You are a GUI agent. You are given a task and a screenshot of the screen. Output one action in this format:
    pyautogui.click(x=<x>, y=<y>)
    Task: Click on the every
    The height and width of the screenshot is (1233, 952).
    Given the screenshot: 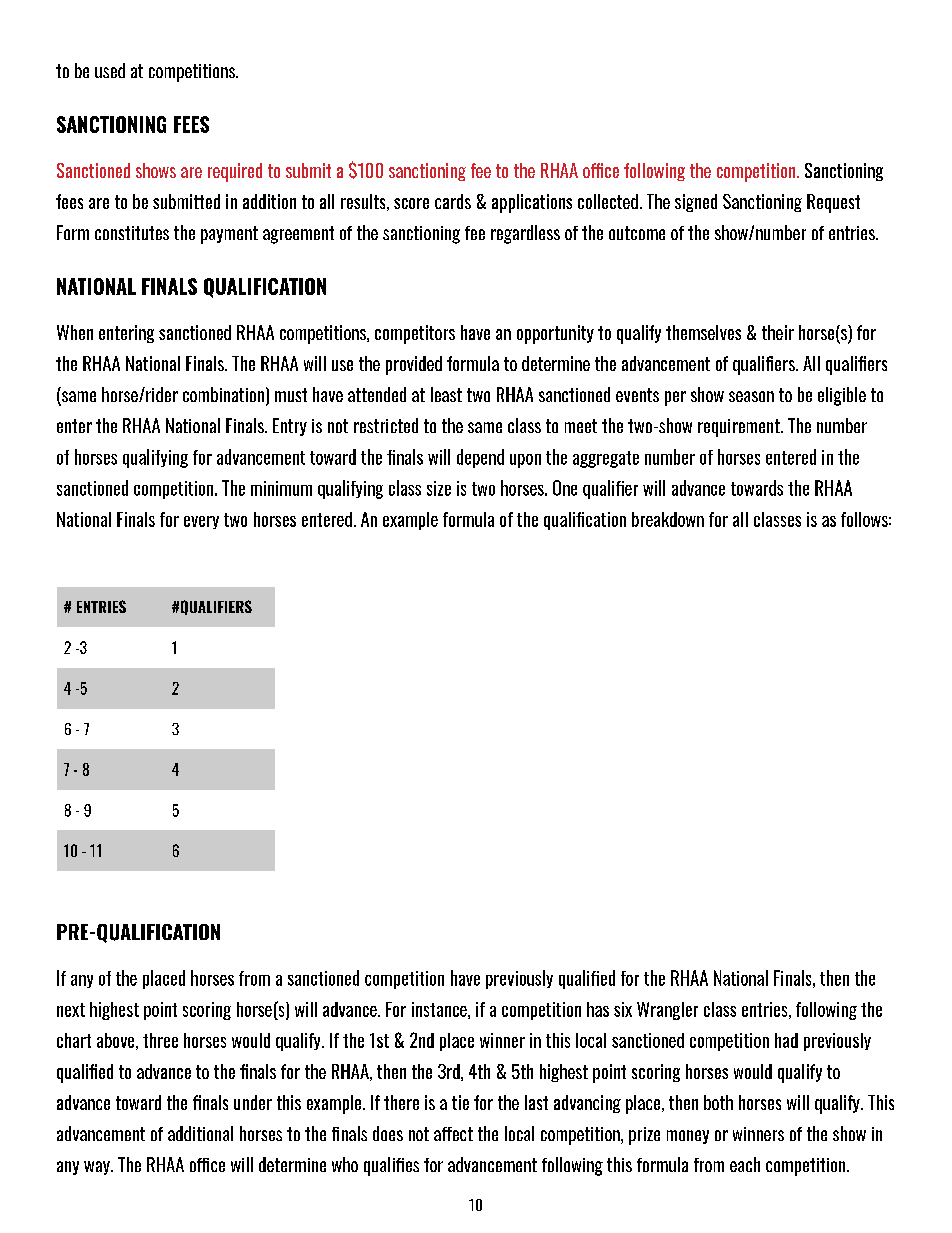 What is the action you would take?
    pyautogui.click(x=201, y=522)
